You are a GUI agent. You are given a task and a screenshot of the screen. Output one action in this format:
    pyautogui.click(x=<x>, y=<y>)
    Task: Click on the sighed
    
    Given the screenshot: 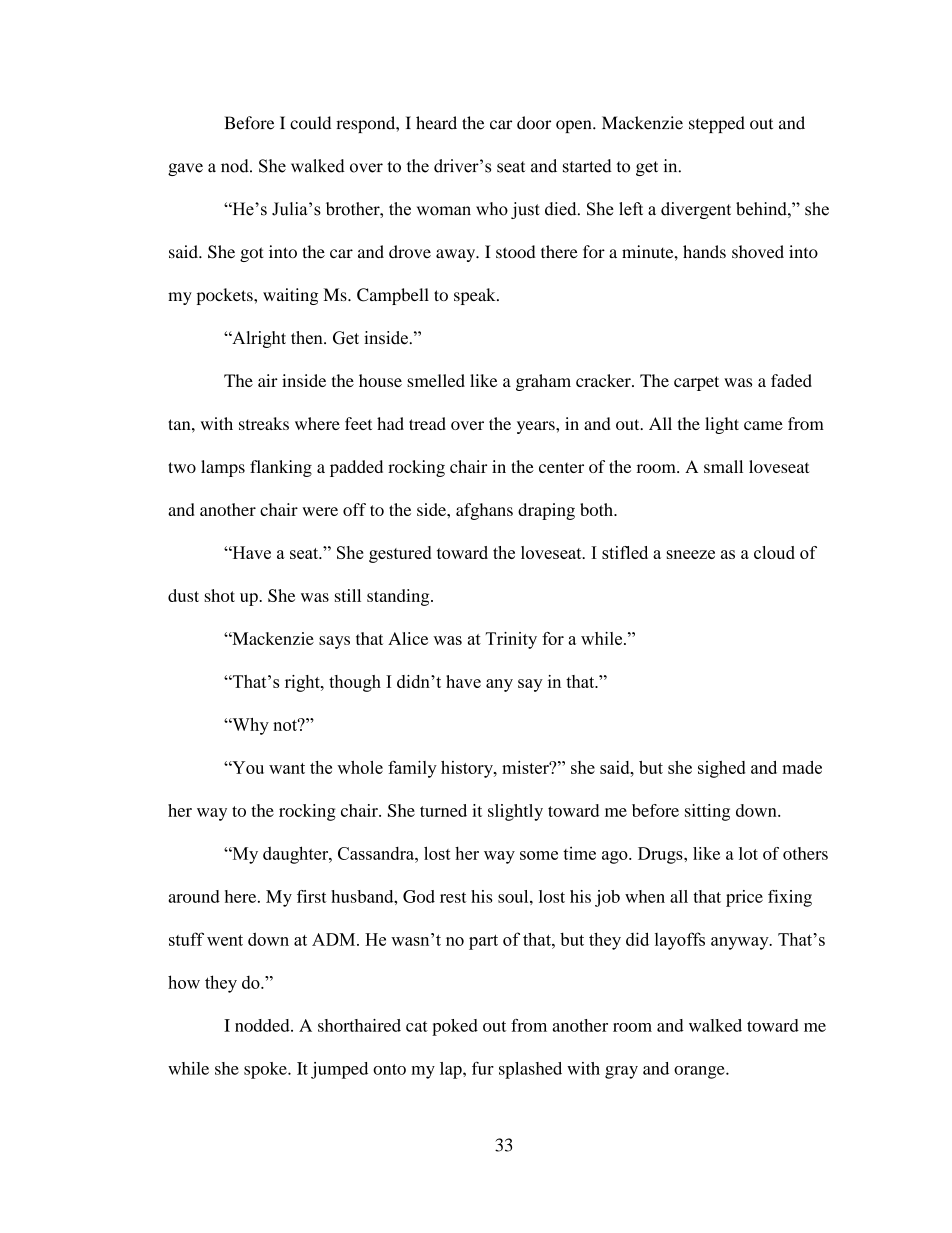 What is the action you would take?
    pyautogui.click(x=722, y=769)
